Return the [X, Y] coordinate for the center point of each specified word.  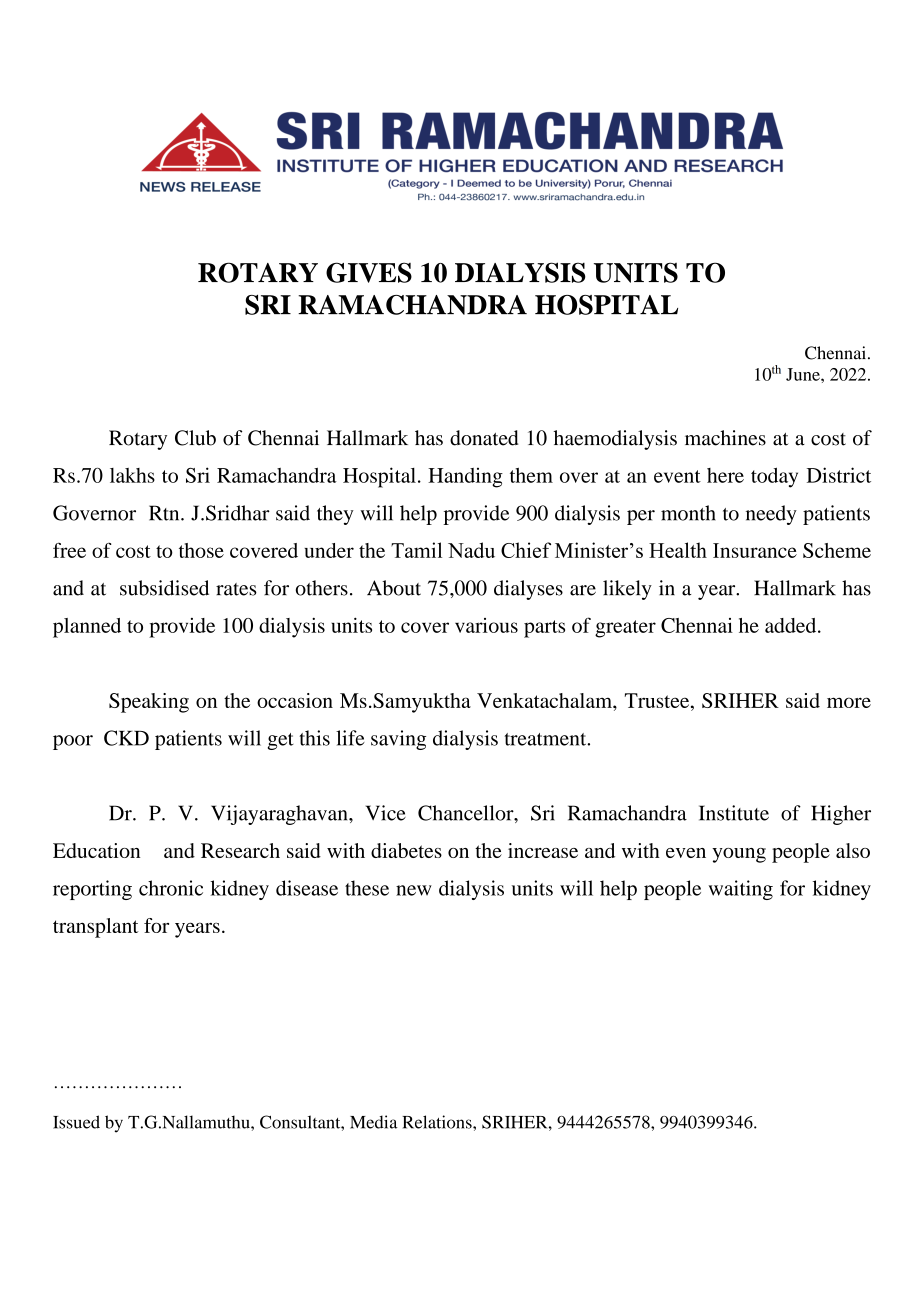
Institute [734, 813]
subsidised [164, 588]
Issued [76, 1122]
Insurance [755, 550]
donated [484, 438]
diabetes [406, 850]
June [804, 374]
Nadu [471, 550]
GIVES [369, 272]
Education [96, 850]
